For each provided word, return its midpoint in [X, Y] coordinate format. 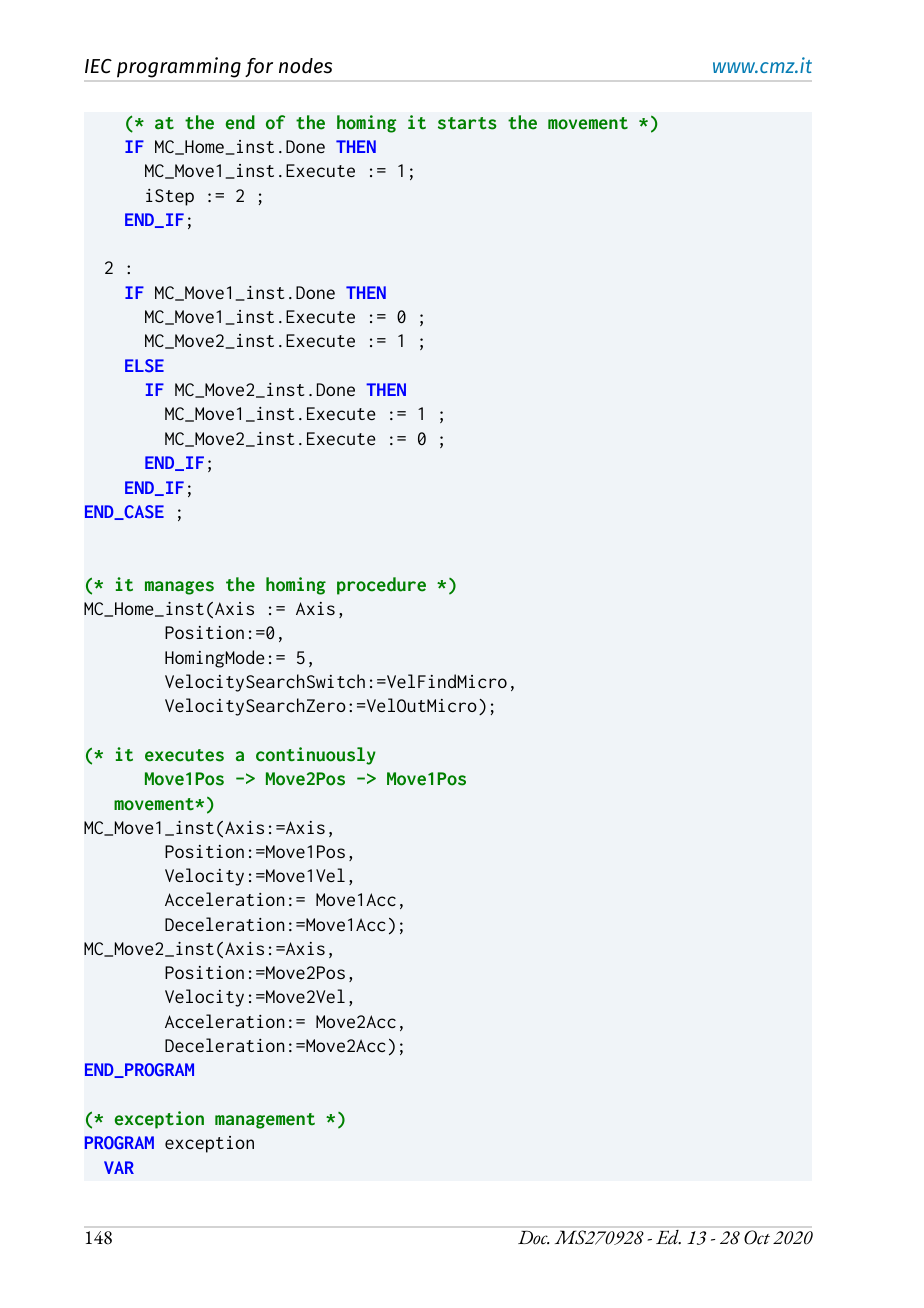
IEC [98, 66]
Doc [533, 1237]
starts [467, 123]
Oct [757, 1237]
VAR [119, 1167]
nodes [305, 66]
